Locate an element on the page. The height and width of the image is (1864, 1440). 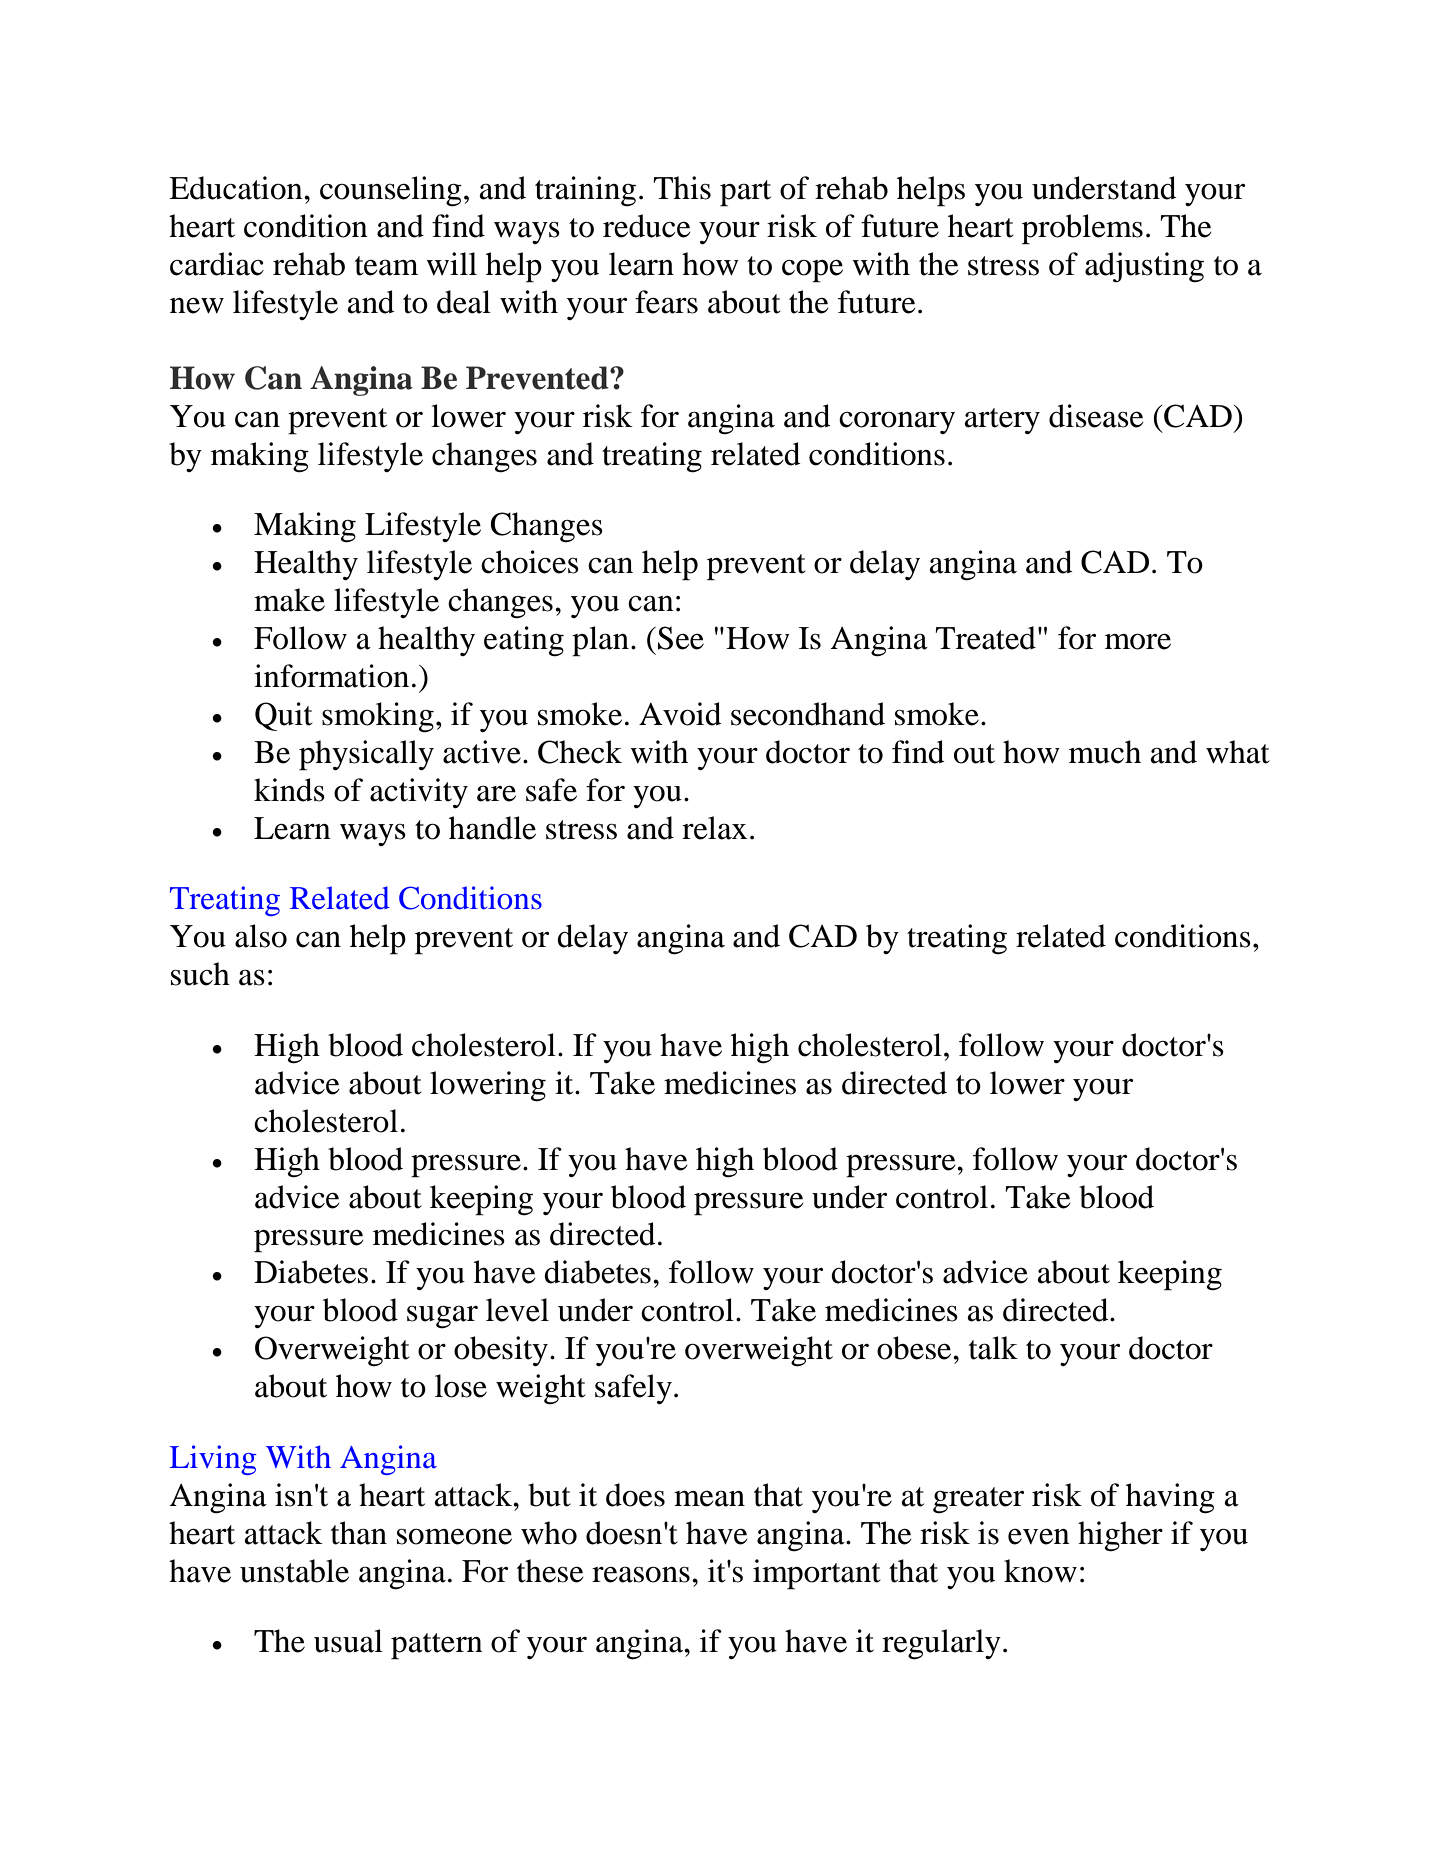
much is located at coordinates (1105, 752).
